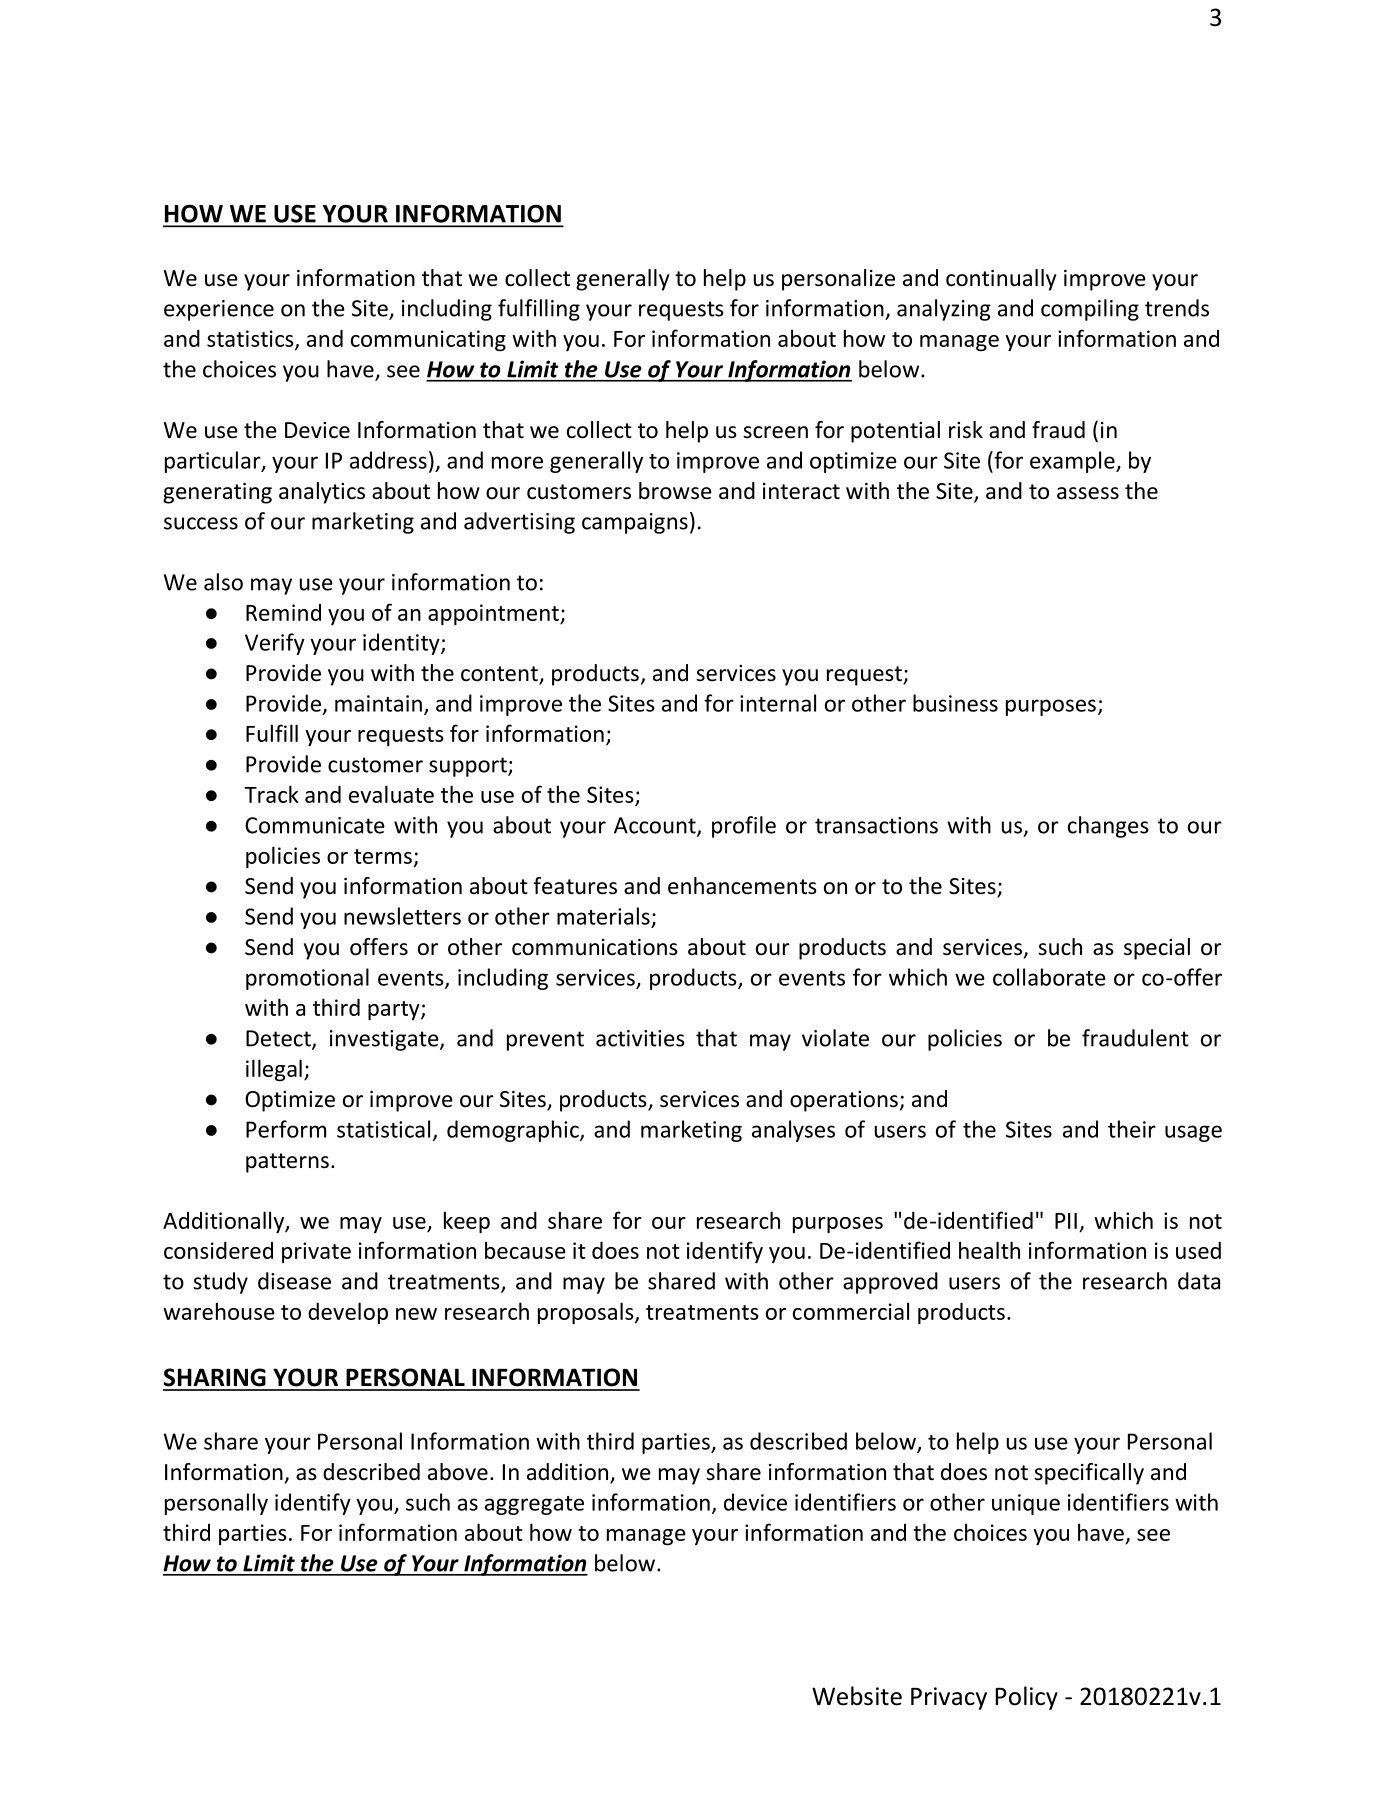  I want to click on PII, so click(1066, 1221).
